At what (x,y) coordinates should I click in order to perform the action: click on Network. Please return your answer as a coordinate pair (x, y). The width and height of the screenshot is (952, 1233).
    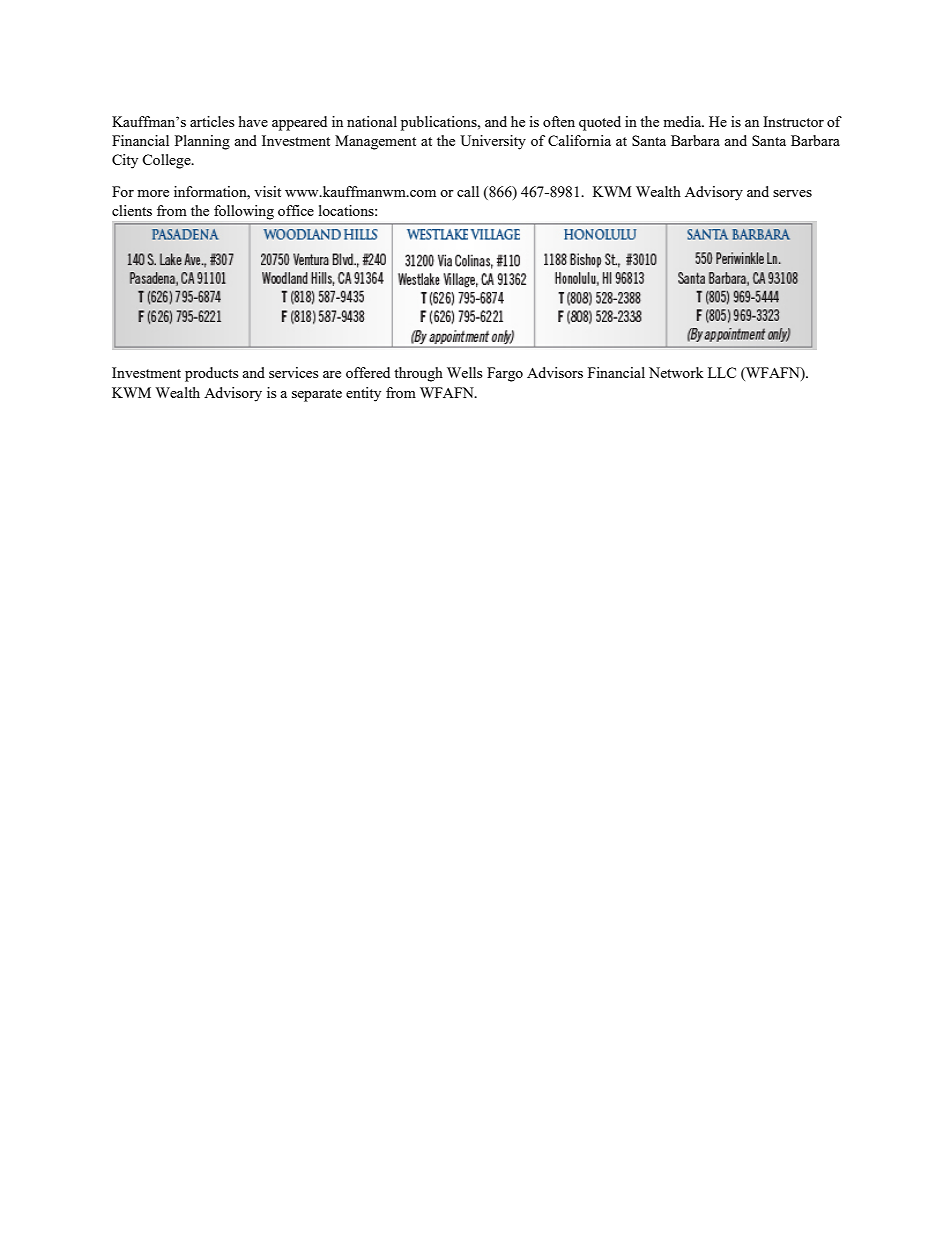
    Looking at the image, I should click on (676, 372).
